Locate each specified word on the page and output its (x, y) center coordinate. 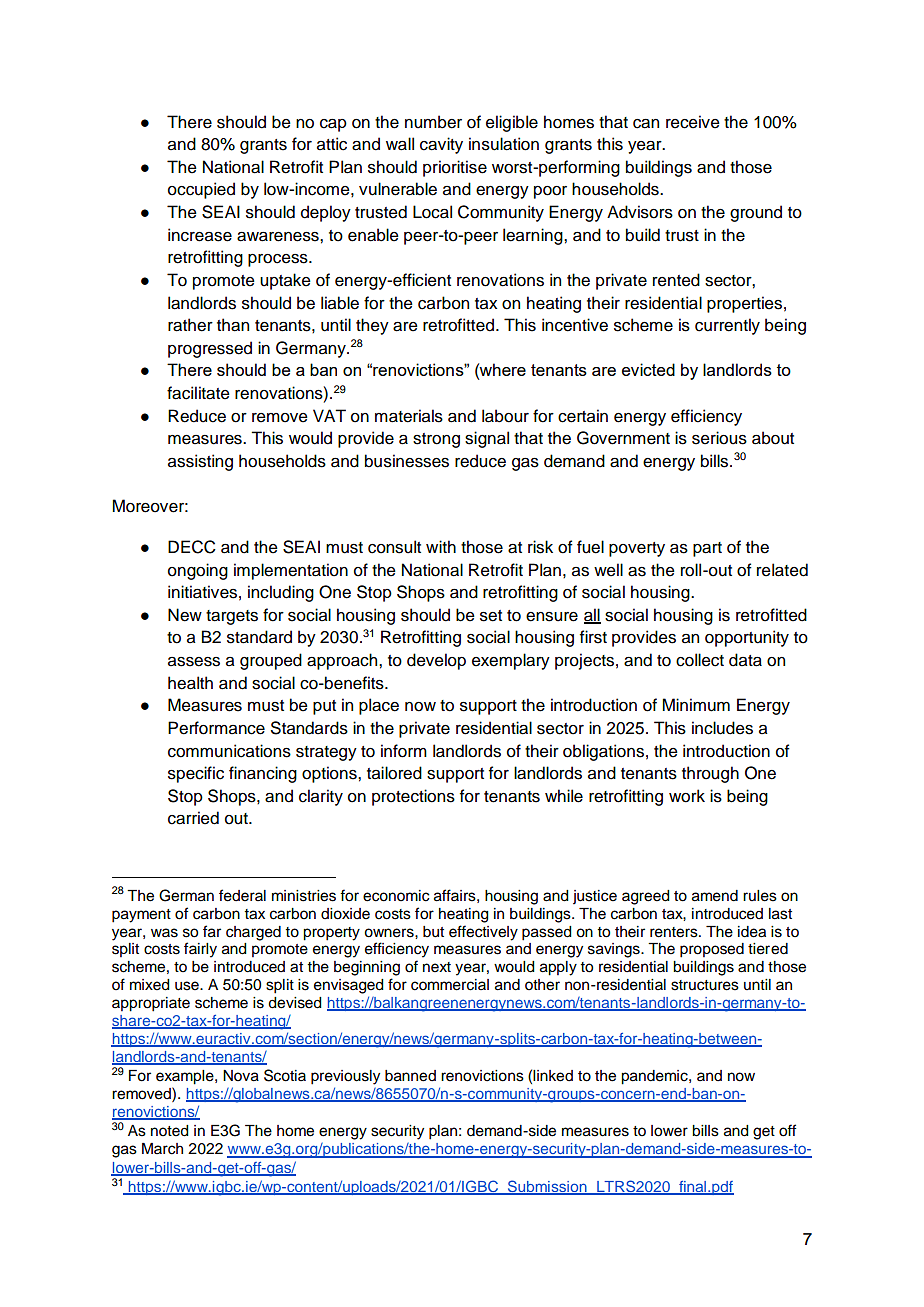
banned (410, 1076)
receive (693, 122)
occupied (201, 190)
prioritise (455, 168)
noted (170, 1131)
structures (705, 985)
